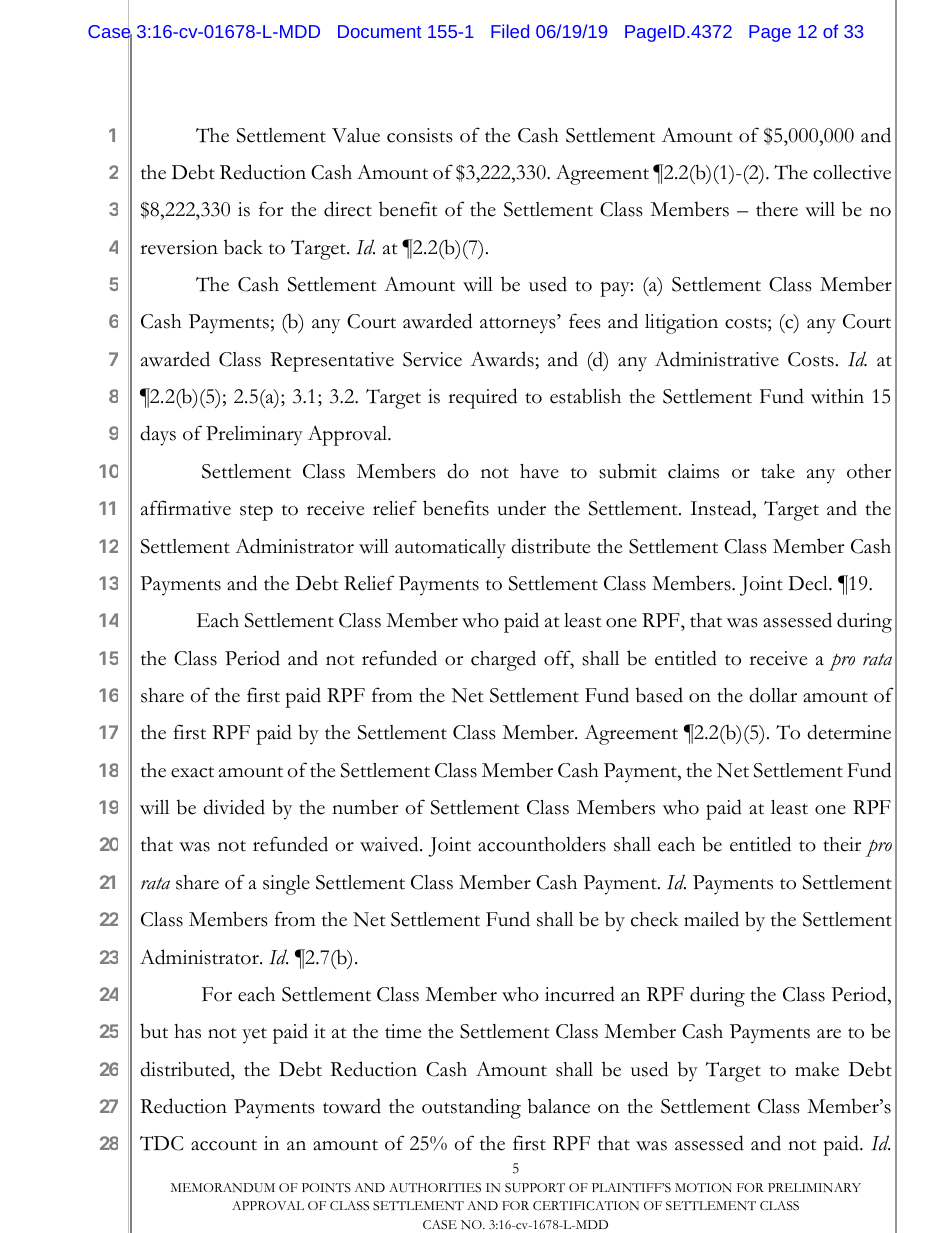 The image size is (952, 1233). What do you see at coordinates (243, 247) in the screenshot?
I see `back` at bounding box center [243, 247].
